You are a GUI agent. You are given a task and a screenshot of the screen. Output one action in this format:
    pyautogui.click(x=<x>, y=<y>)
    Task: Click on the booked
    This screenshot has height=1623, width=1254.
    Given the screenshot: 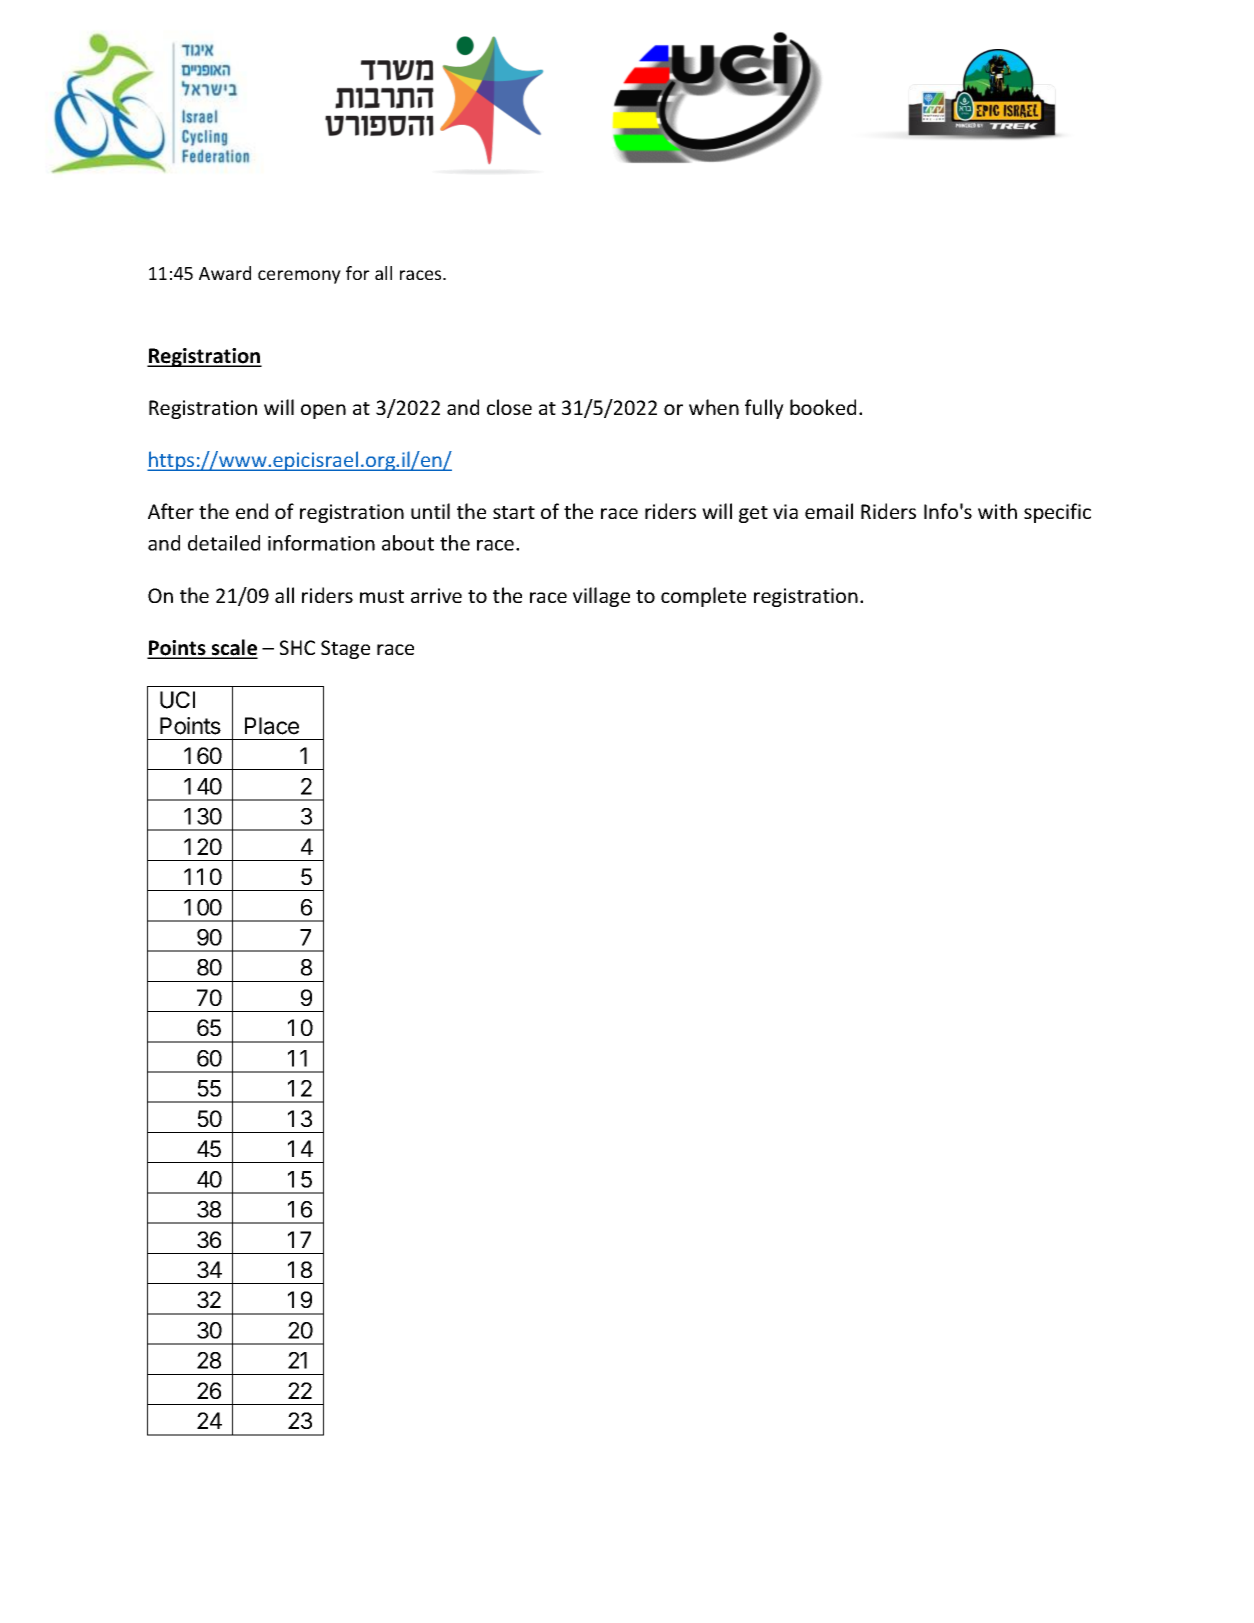 What is the action you would take?
    pyautogui.click(x=823, y=407)
